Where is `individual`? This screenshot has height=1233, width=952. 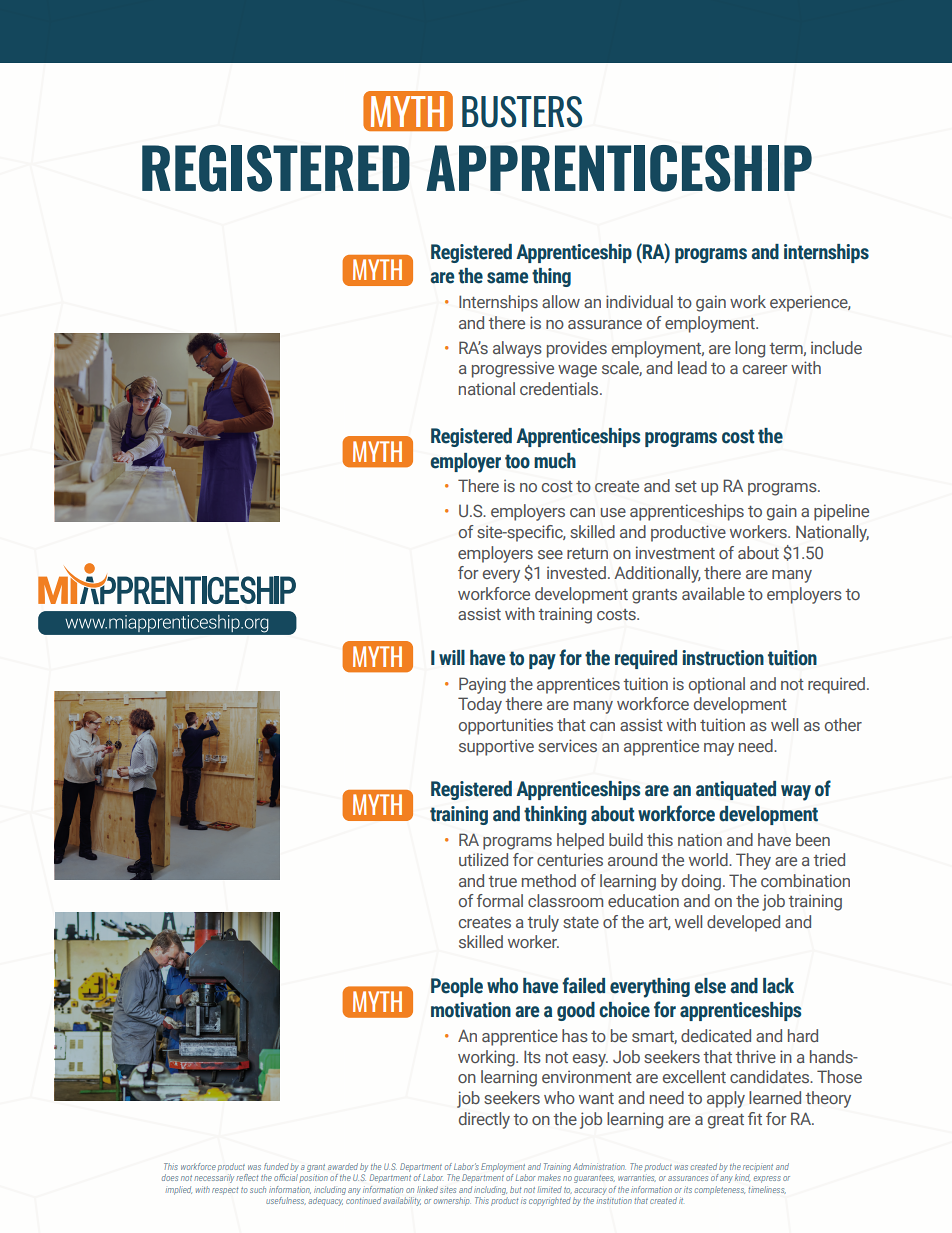
individual is located at coordinates (639, 301).
